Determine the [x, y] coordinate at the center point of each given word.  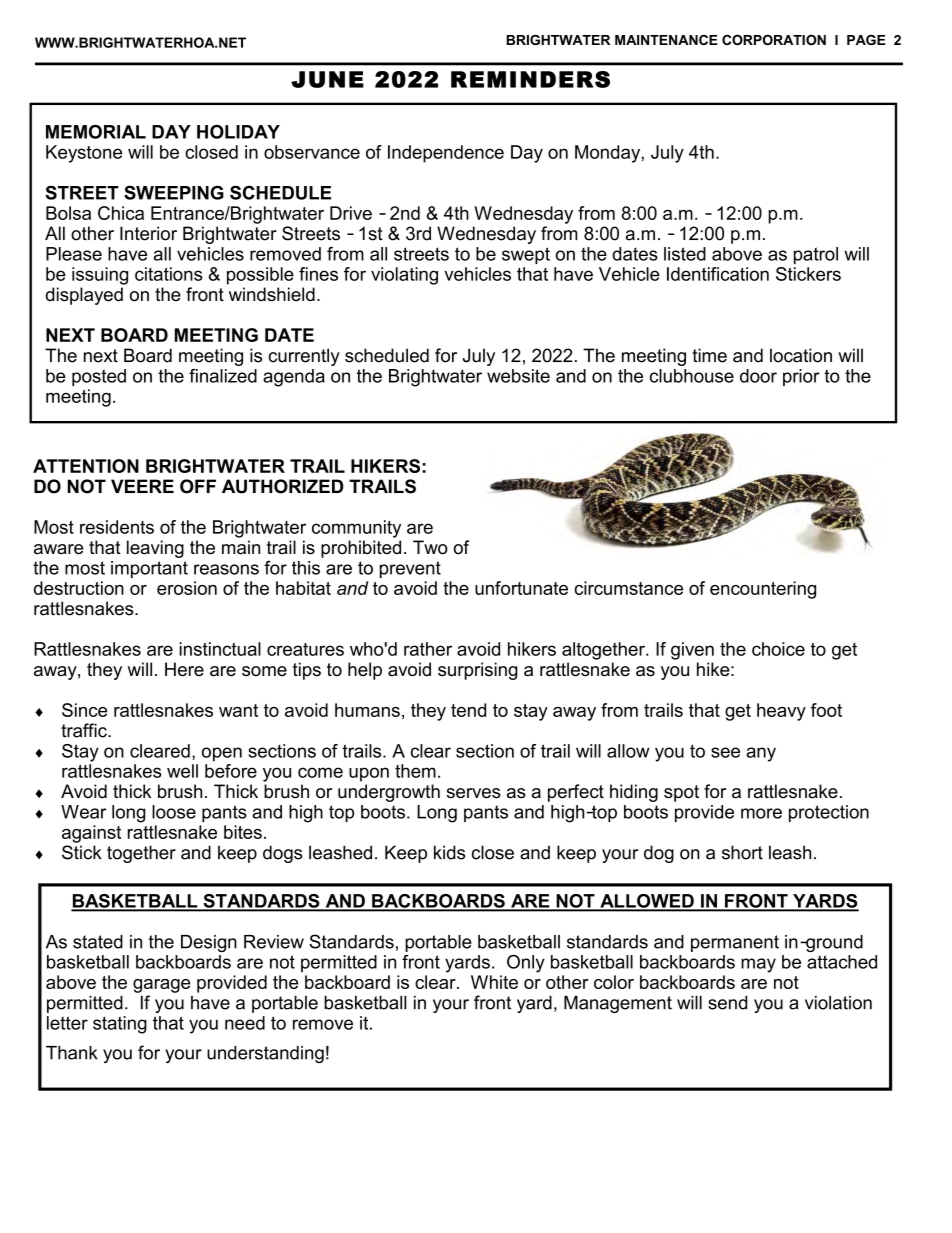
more [761, 813]
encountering [763, 590]
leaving [155, 549]
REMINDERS [530, 79]
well [182, 771]
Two [430, 547]
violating [404, 276]
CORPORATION [774, 40]
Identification [718, 274]
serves [474, 793]
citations [169, 274]
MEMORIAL [96, 132]
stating [120, 1025]
